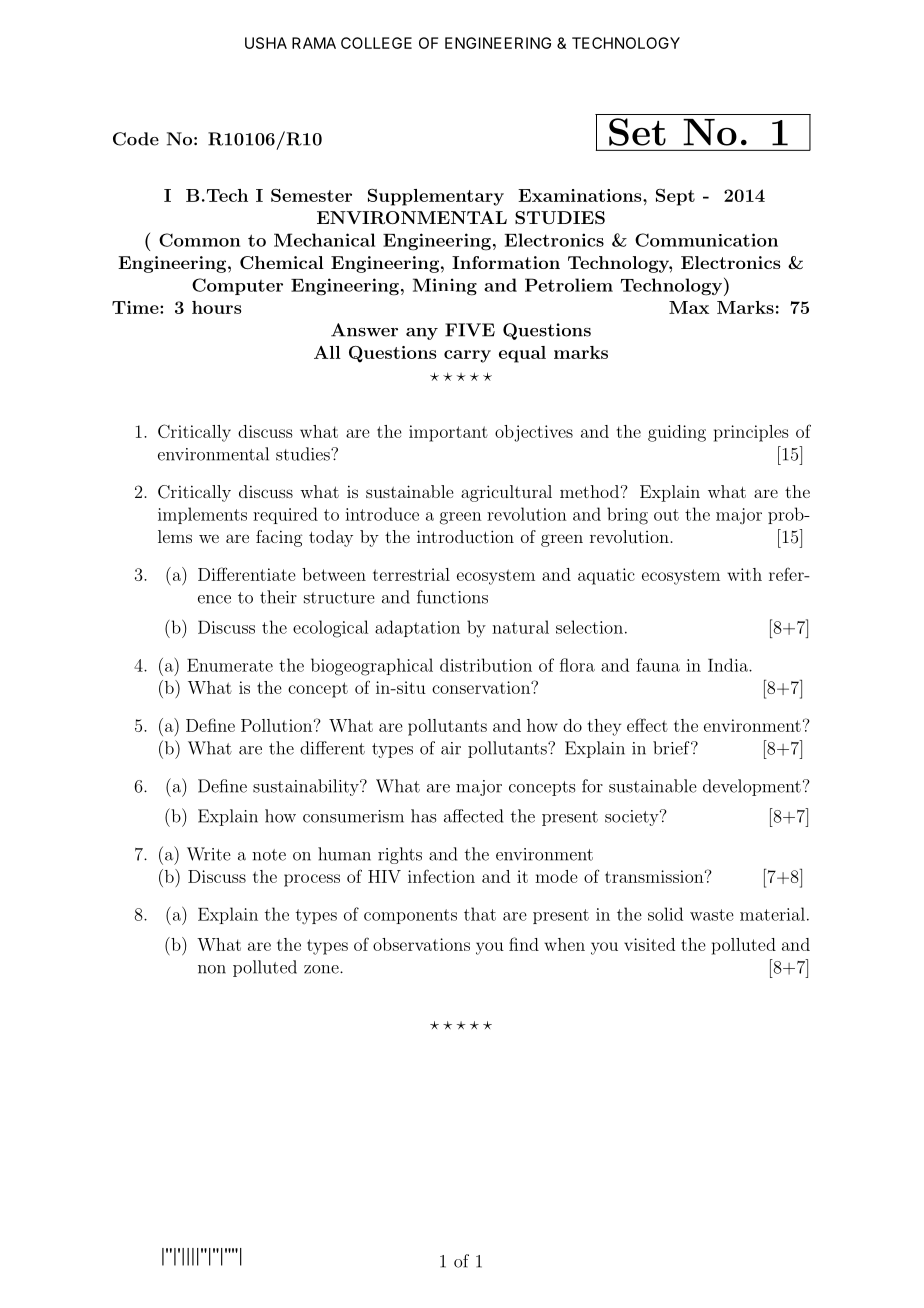 The width and height of the document is (924, 1308). I want to click on non, so click(212, 969).
